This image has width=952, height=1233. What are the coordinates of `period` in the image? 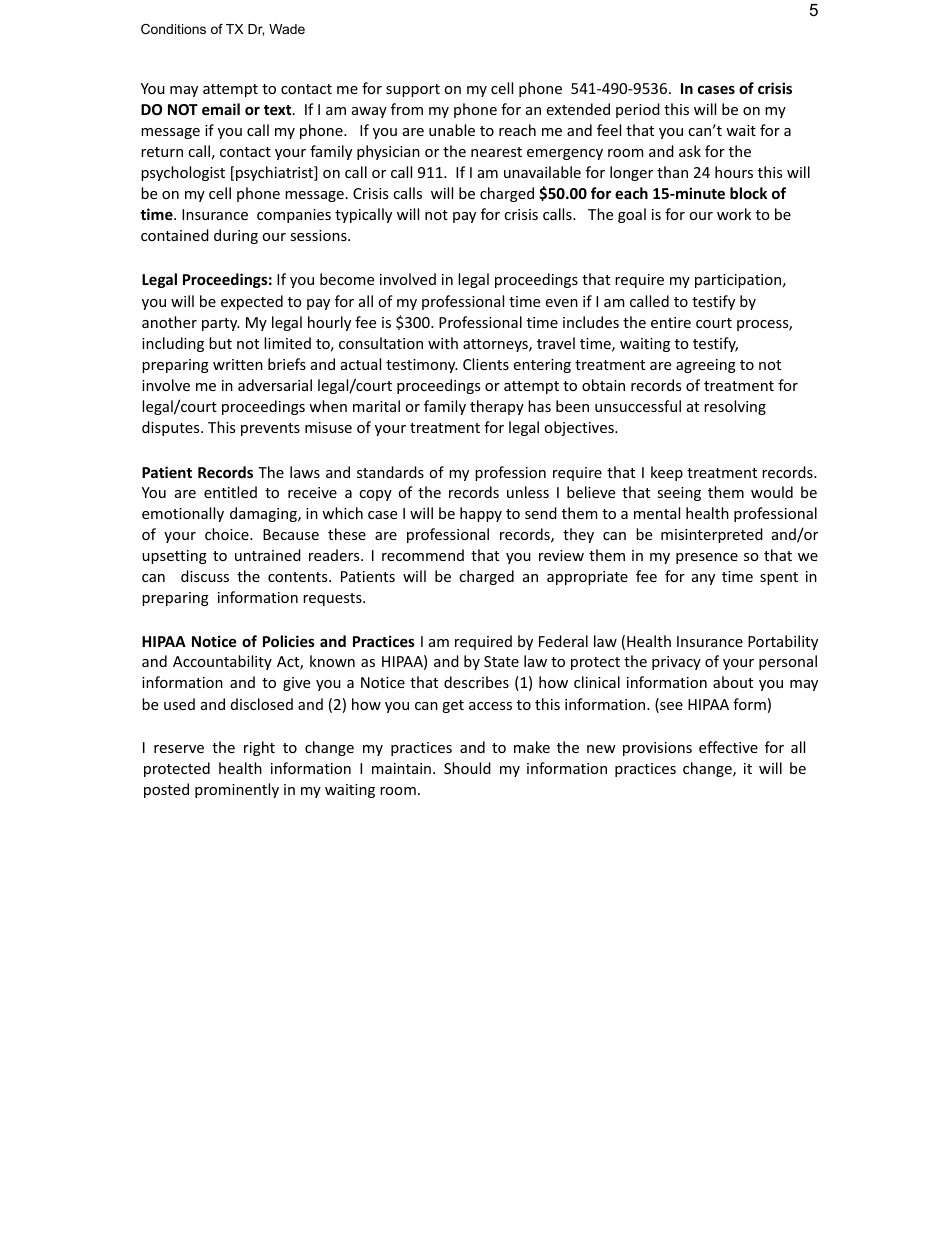 It's located at (638, 110).
